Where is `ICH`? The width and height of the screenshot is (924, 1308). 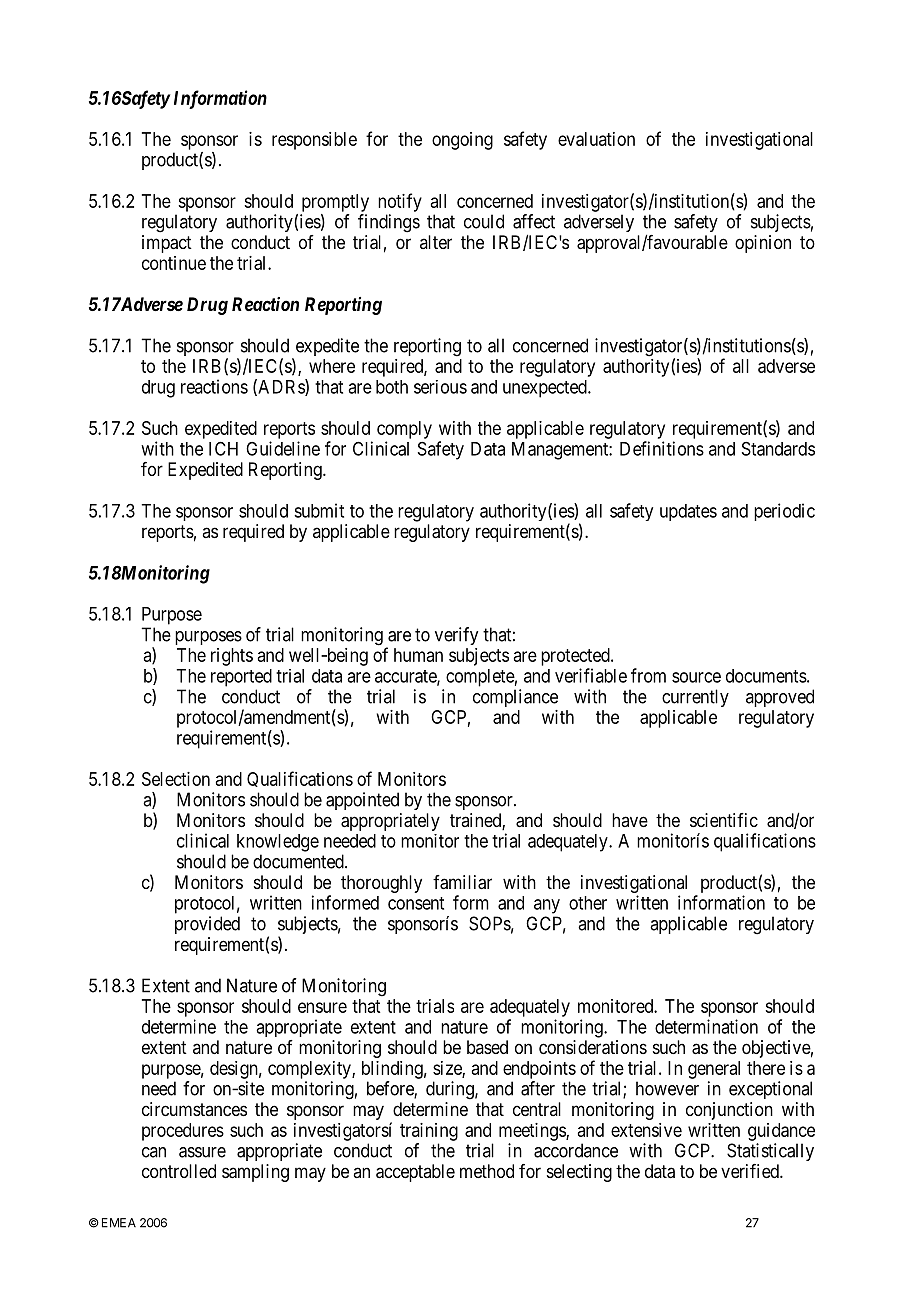 ICH is located at coordinates (223, 448).
